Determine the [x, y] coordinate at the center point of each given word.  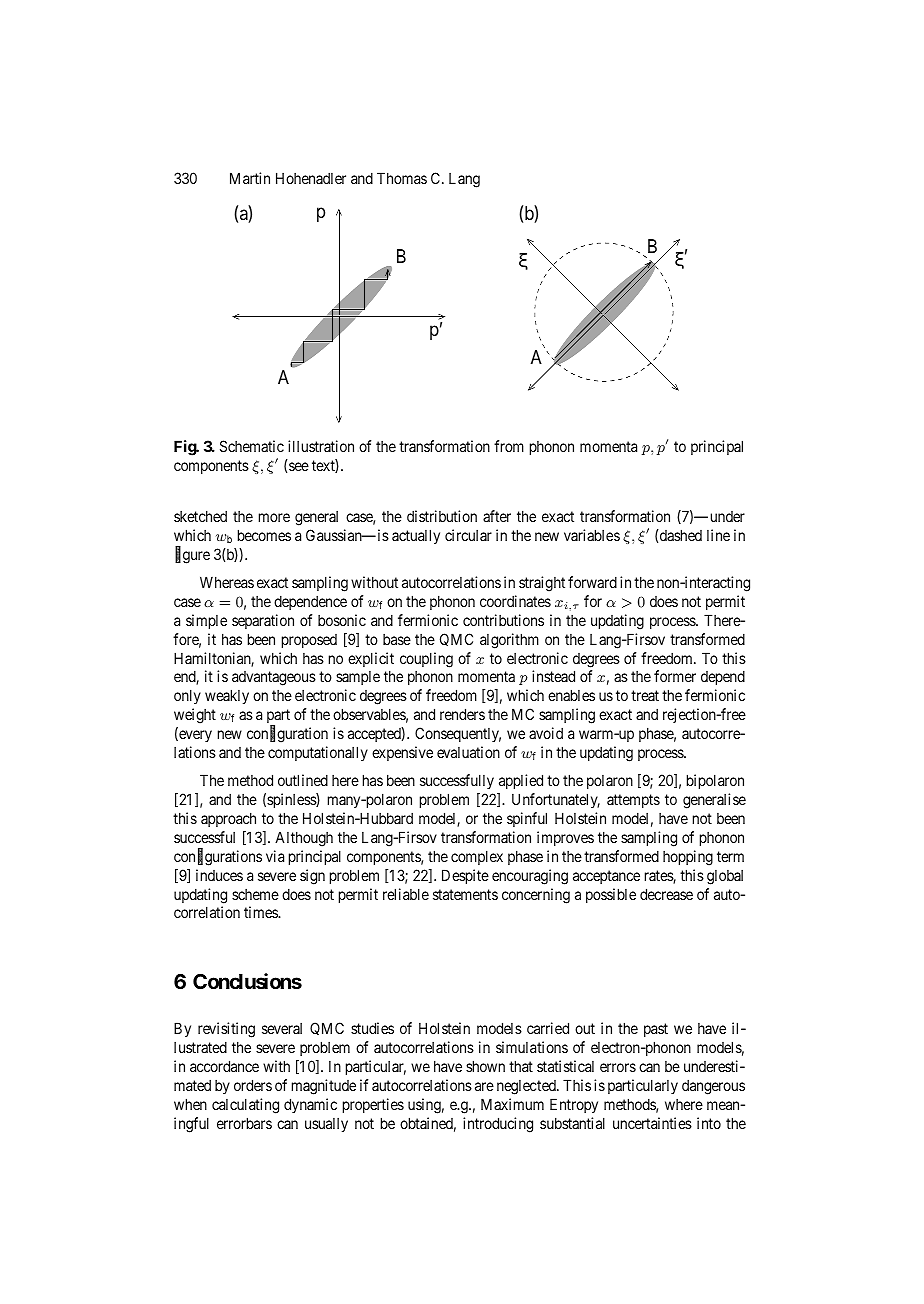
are [484, 1086]
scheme [255, 894]
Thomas [402, 178]
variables [592, 535]
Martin [250, 178]
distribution [442, 516]
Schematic [252, 446]
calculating [245, 1106]
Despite [465, 876]
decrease [666, 894]
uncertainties [652, 1123]
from [509, 446]
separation [263, 621]
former [675, 676]
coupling [426, 660]
